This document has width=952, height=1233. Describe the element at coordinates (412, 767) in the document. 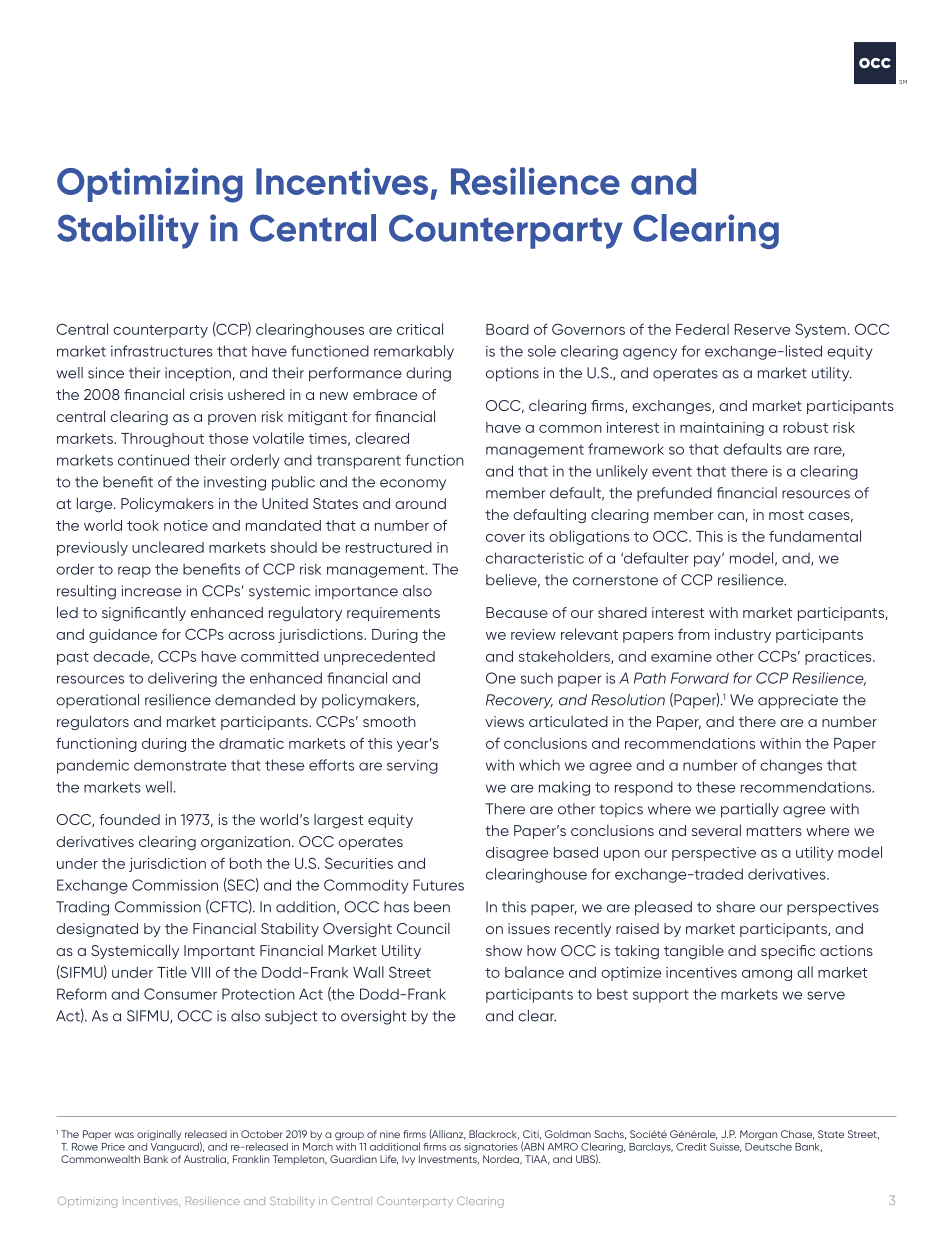

I see `serving` at that location.
